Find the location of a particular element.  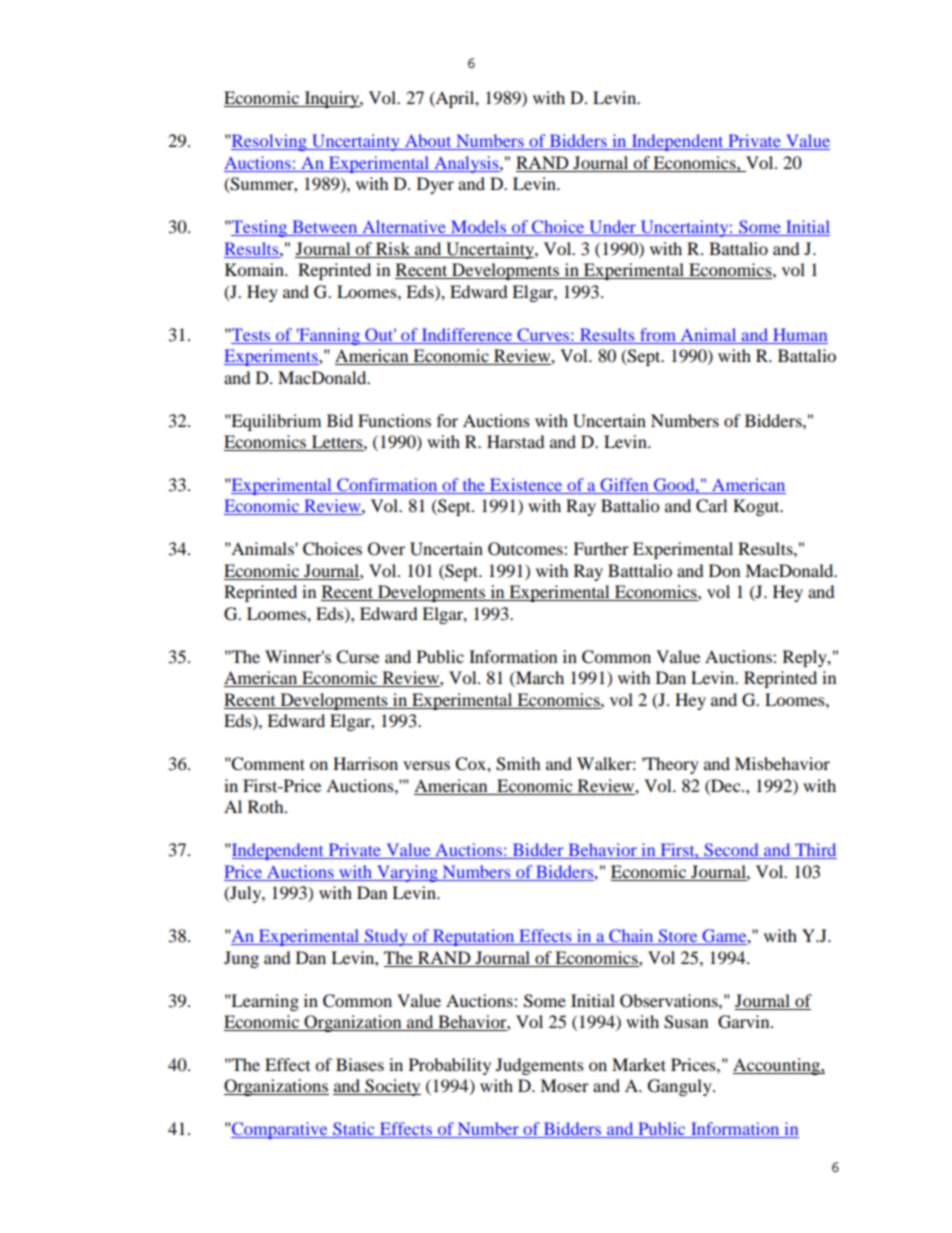

Moser is located at coordinates (564, 1085).
